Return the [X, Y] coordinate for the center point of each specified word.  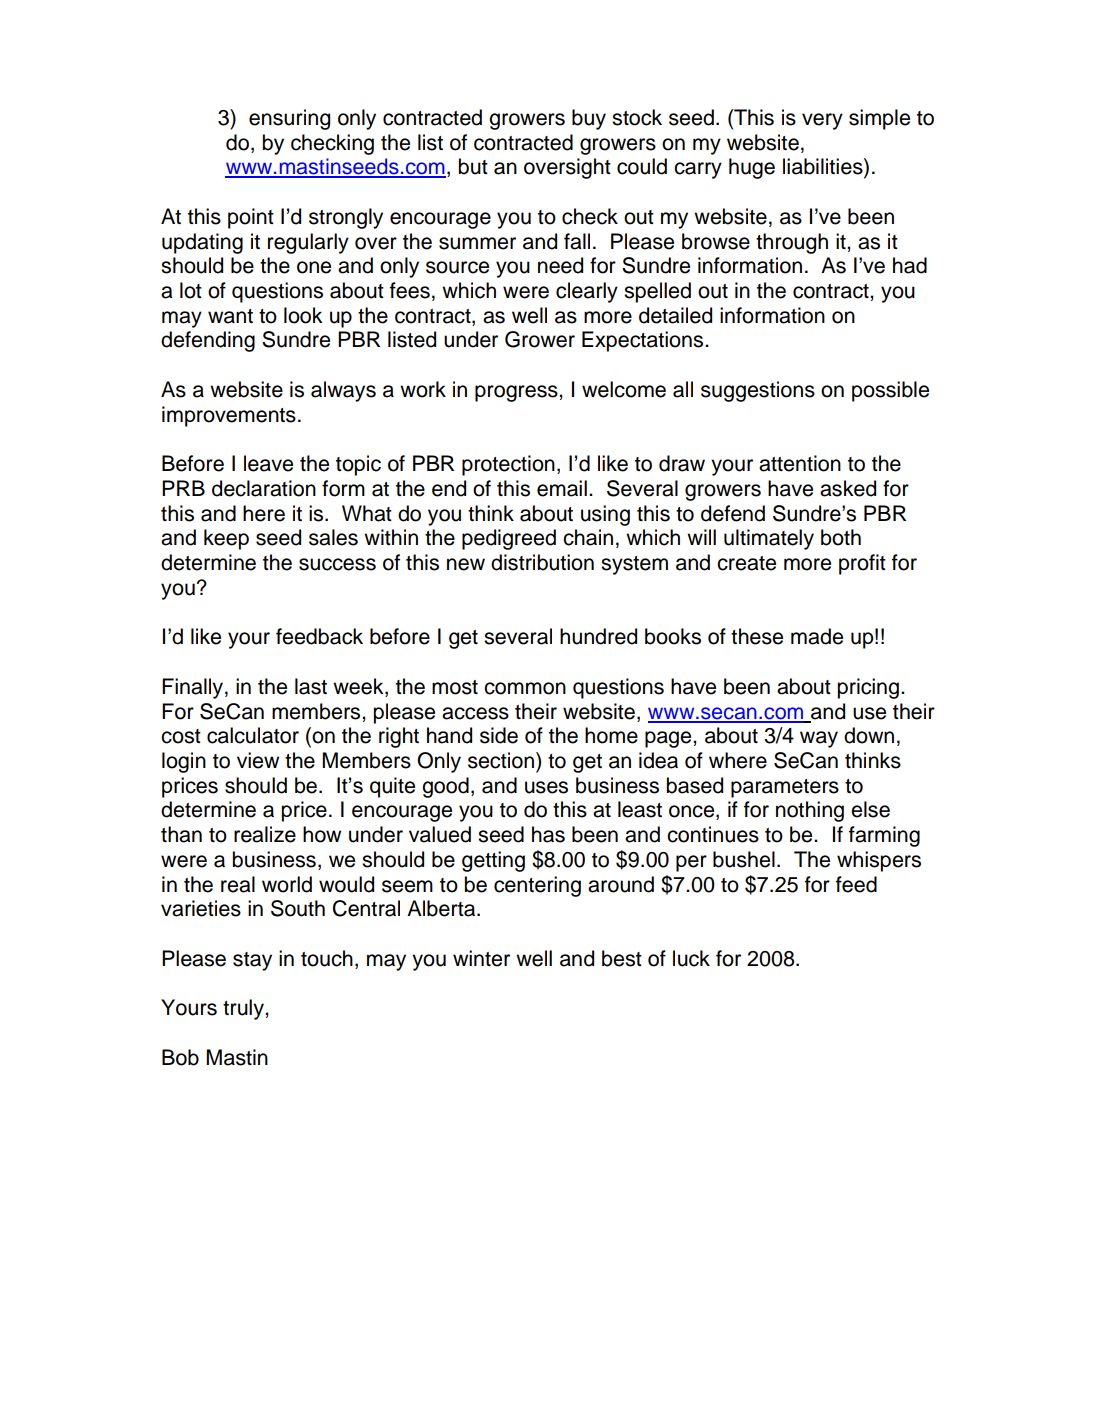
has [548, 834]
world [287, 884]
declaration [264, 488]
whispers [879, 861]
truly [244, 1009]
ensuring [289, 119]
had [910, 265]
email [562, 488]
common [525, 688]
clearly [587, 292]
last [311, 686]
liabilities [824, 167]
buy [589, 119]
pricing [868, 688]
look [303, 315]
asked [848, 488]
